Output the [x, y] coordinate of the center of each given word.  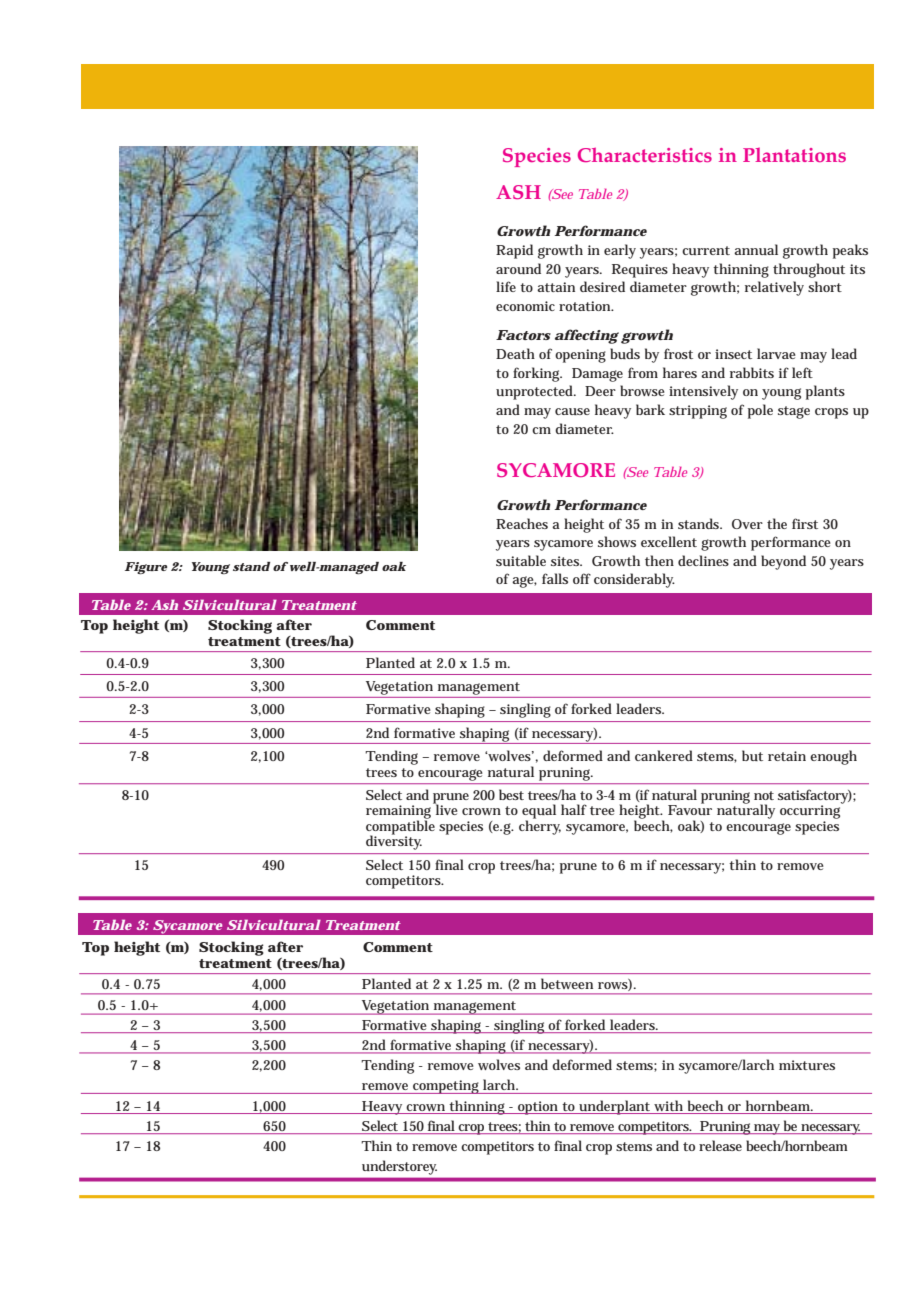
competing [446, 1087]
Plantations [794, 155]
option [538, 1108]
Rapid [514, 251]
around [518, 268]
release [720, 1145]
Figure [146, 568]
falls [555, 578]
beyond [783, 562]
